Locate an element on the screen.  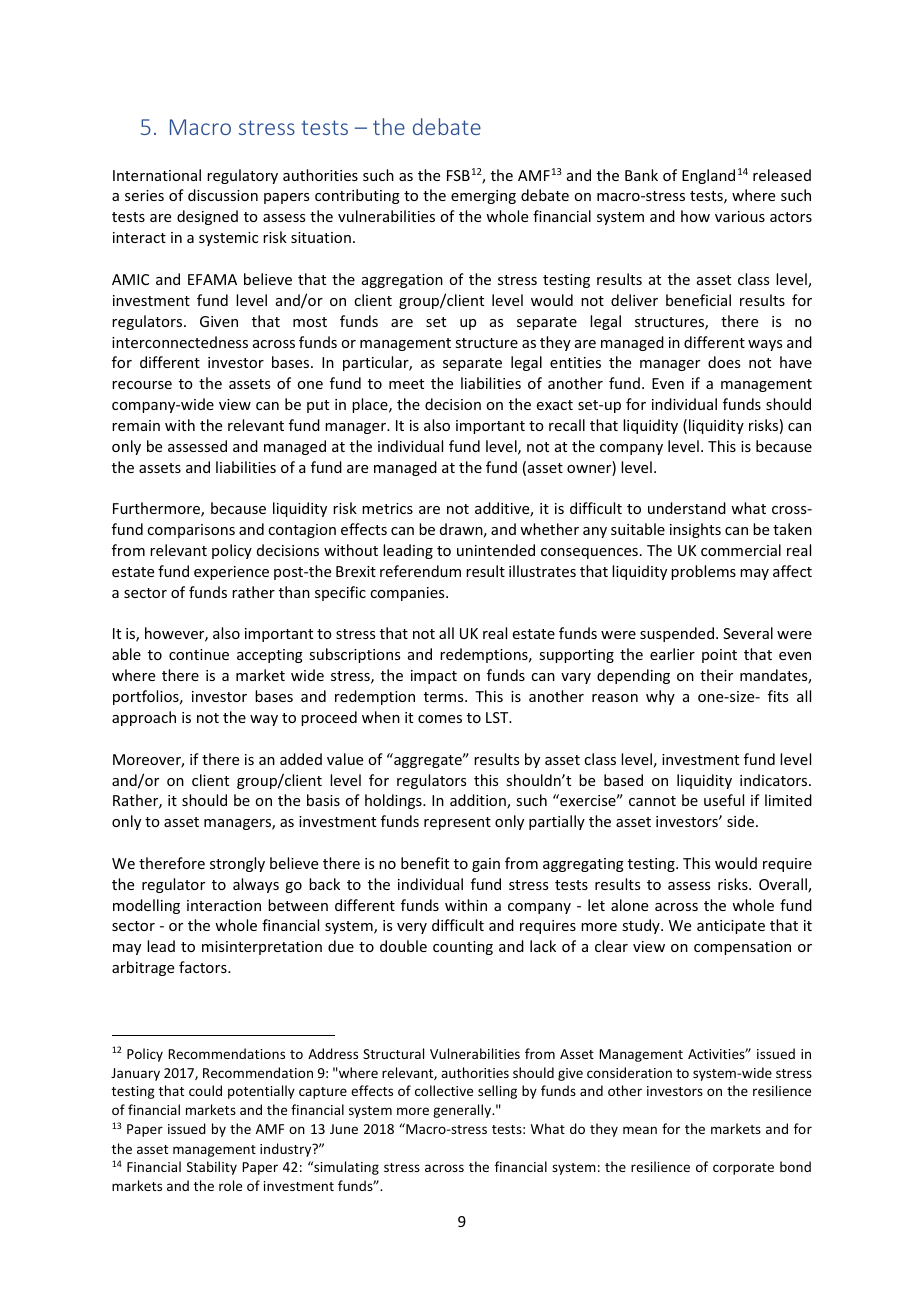
strongly is located at coordinates (237, 864).
